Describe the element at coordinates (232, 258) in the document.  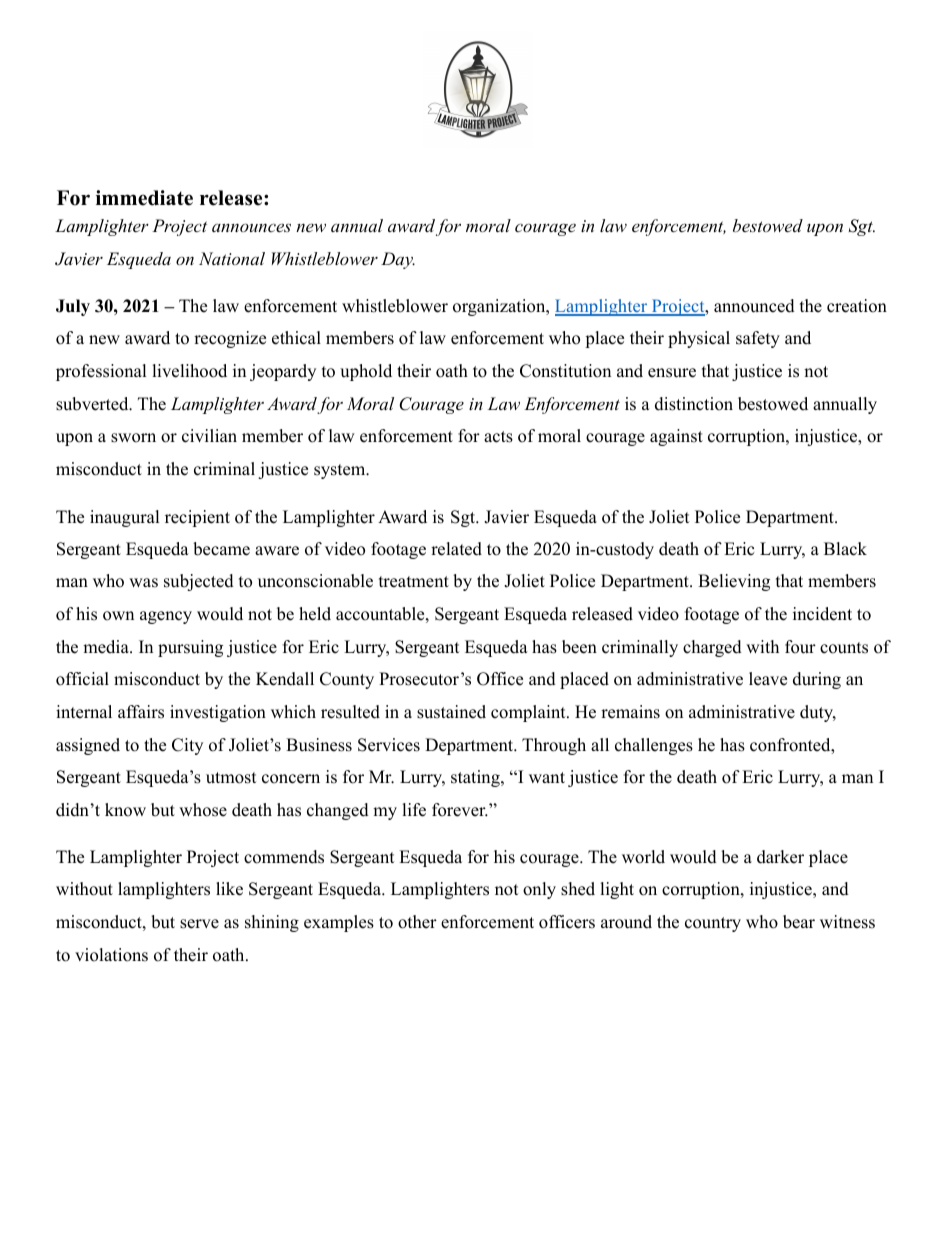
I see `National` at that location.
